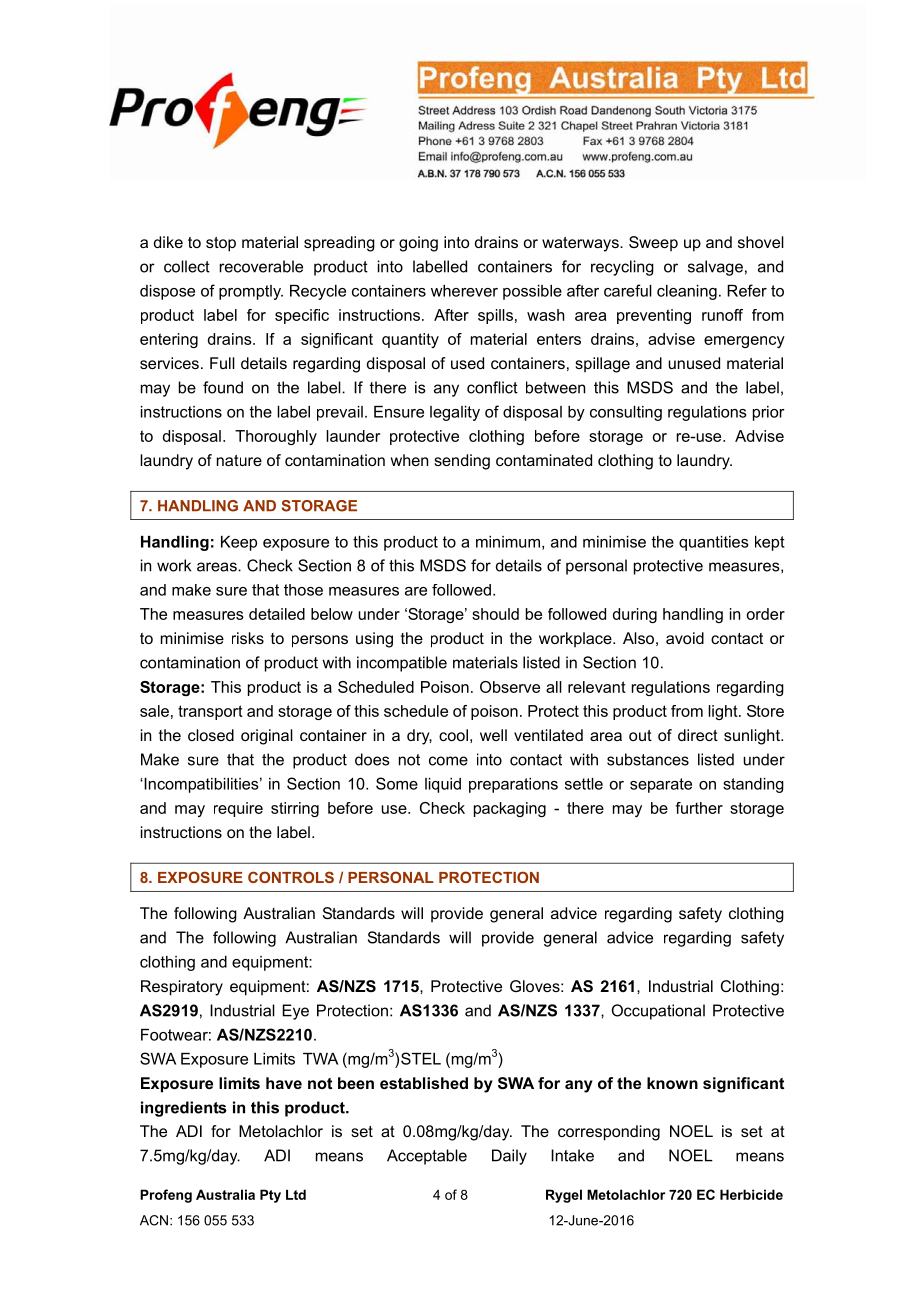 The image size is (924, 1308). I want to click on risks, so click(248, 638).
